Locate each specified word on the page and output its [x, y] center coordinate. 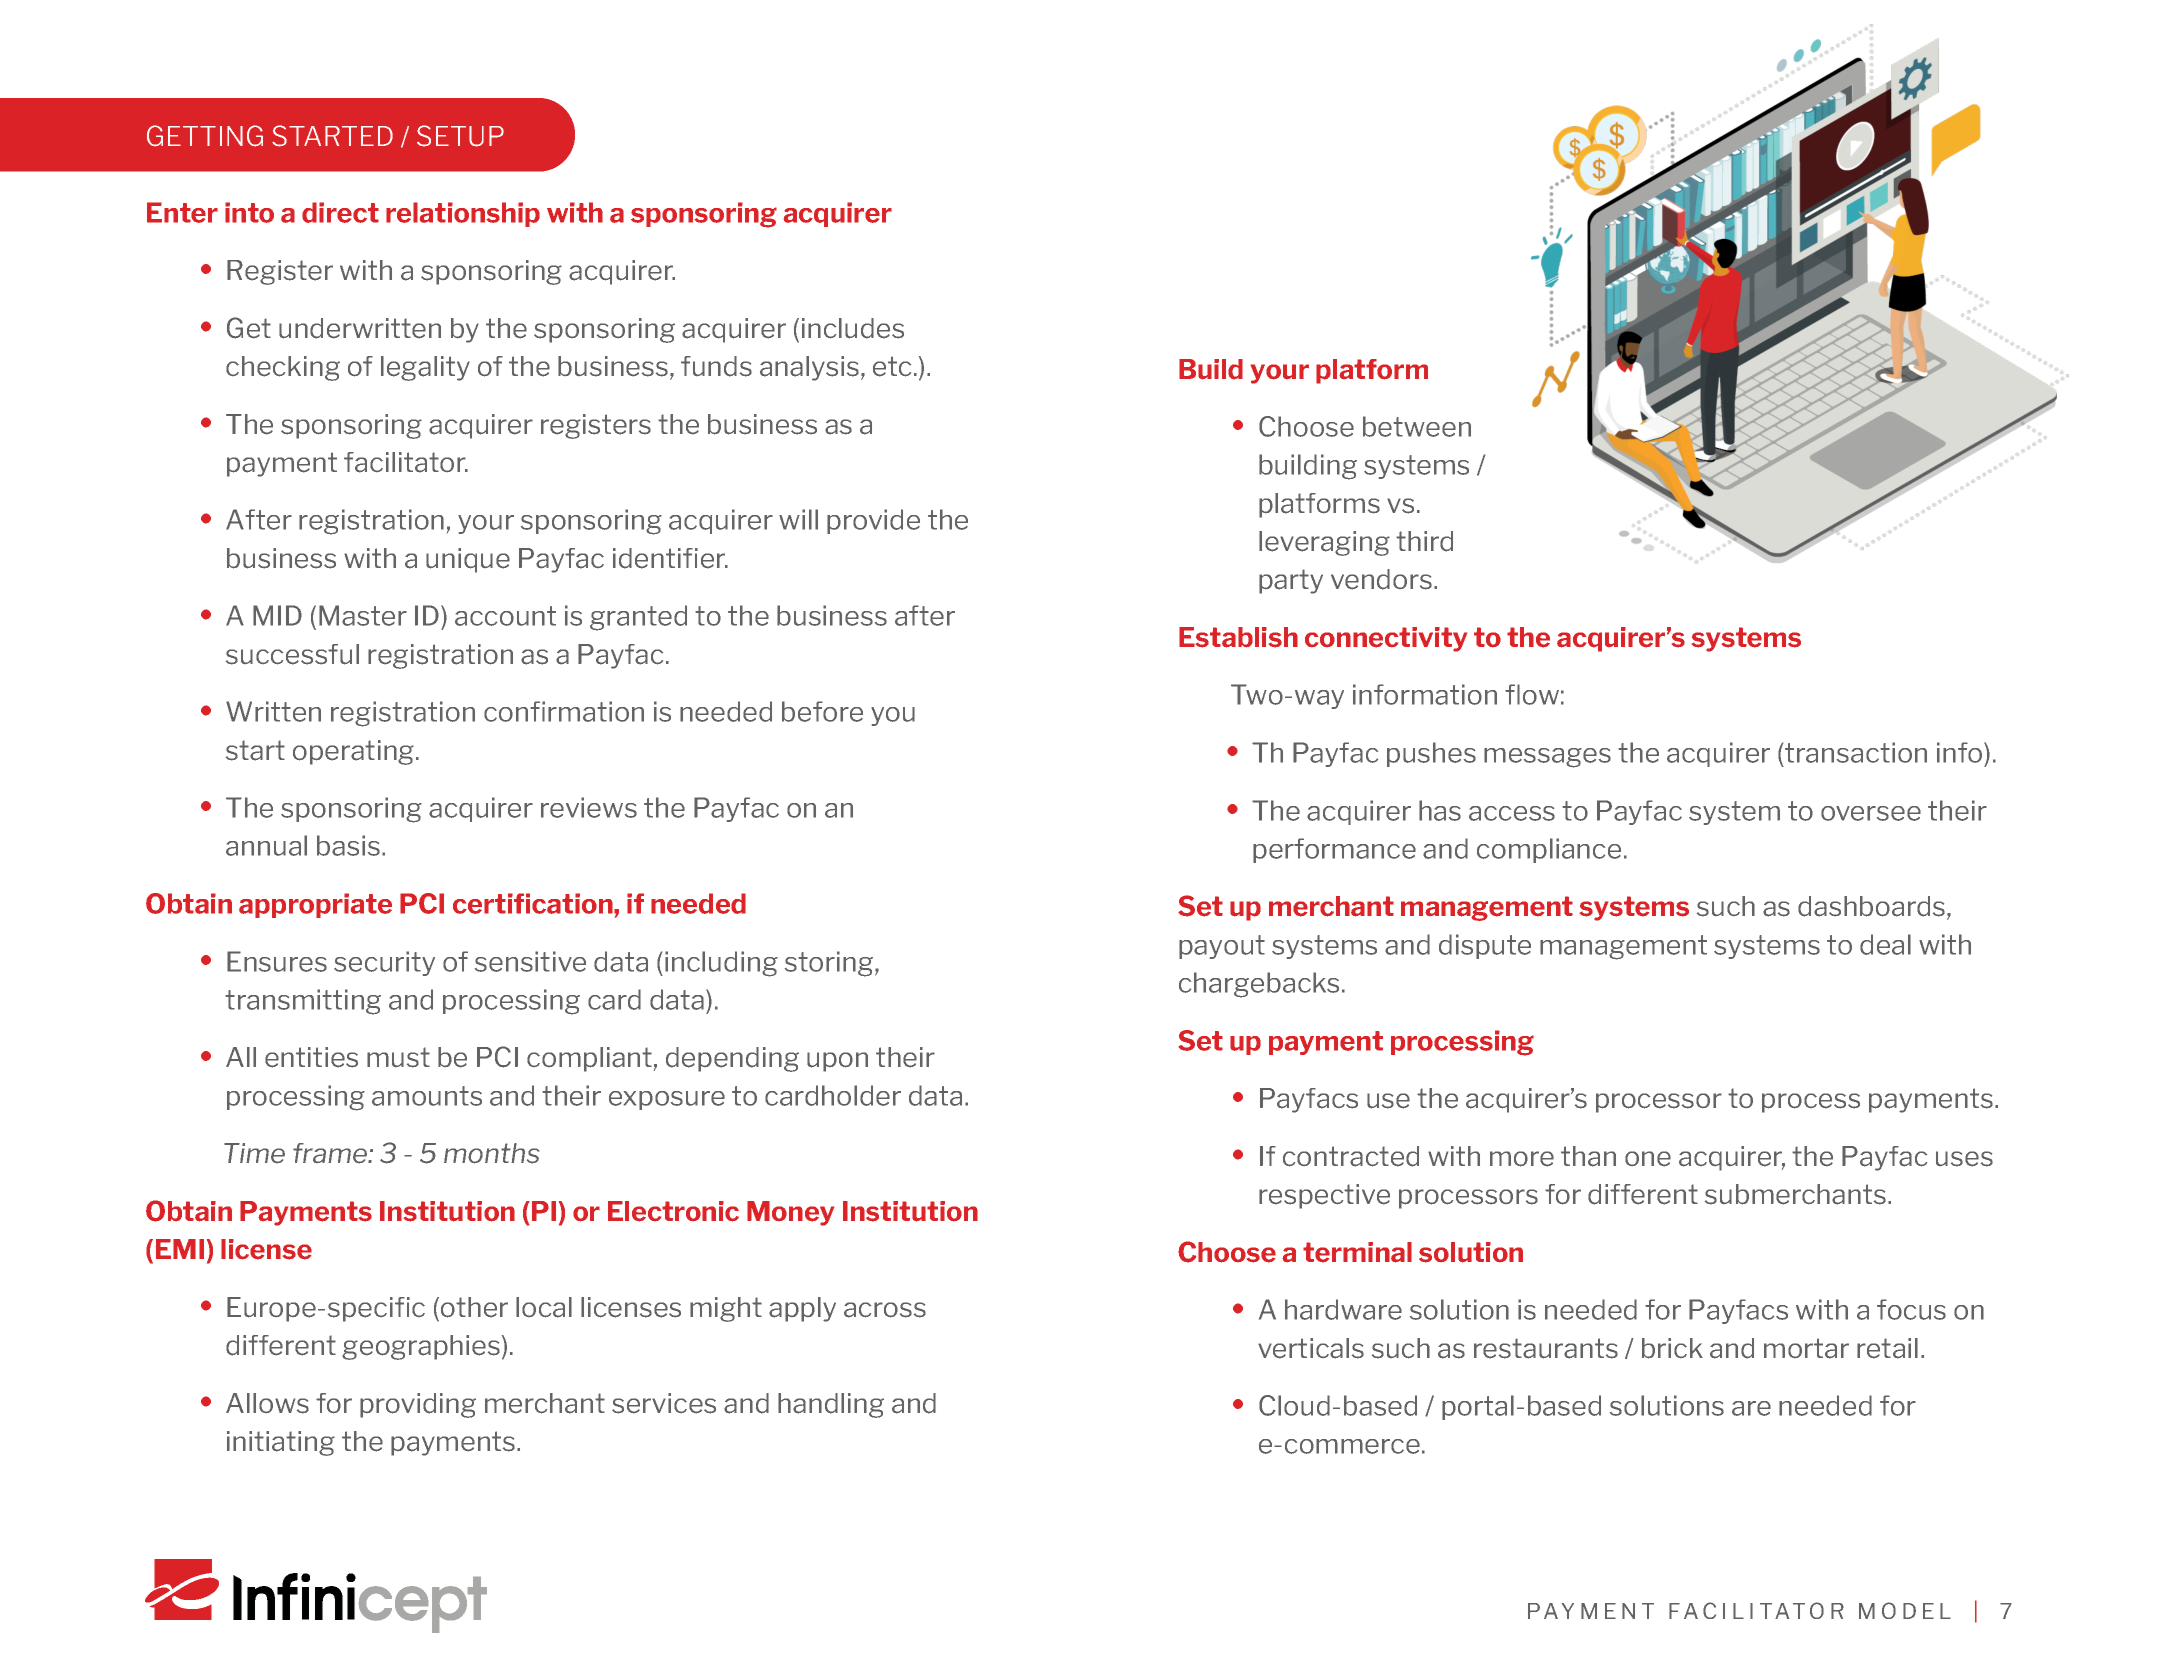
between [1417, 426]
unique [468, 560]
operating [355, 752]
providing [418, 1405]
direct [340, 212]
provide [873, 521]
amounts [427, 1096]
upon [837, 1062]
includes [853, 328]
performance [1334, 850]
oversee [1871, 813]
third [1424, 541]
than [1588, 1156]
